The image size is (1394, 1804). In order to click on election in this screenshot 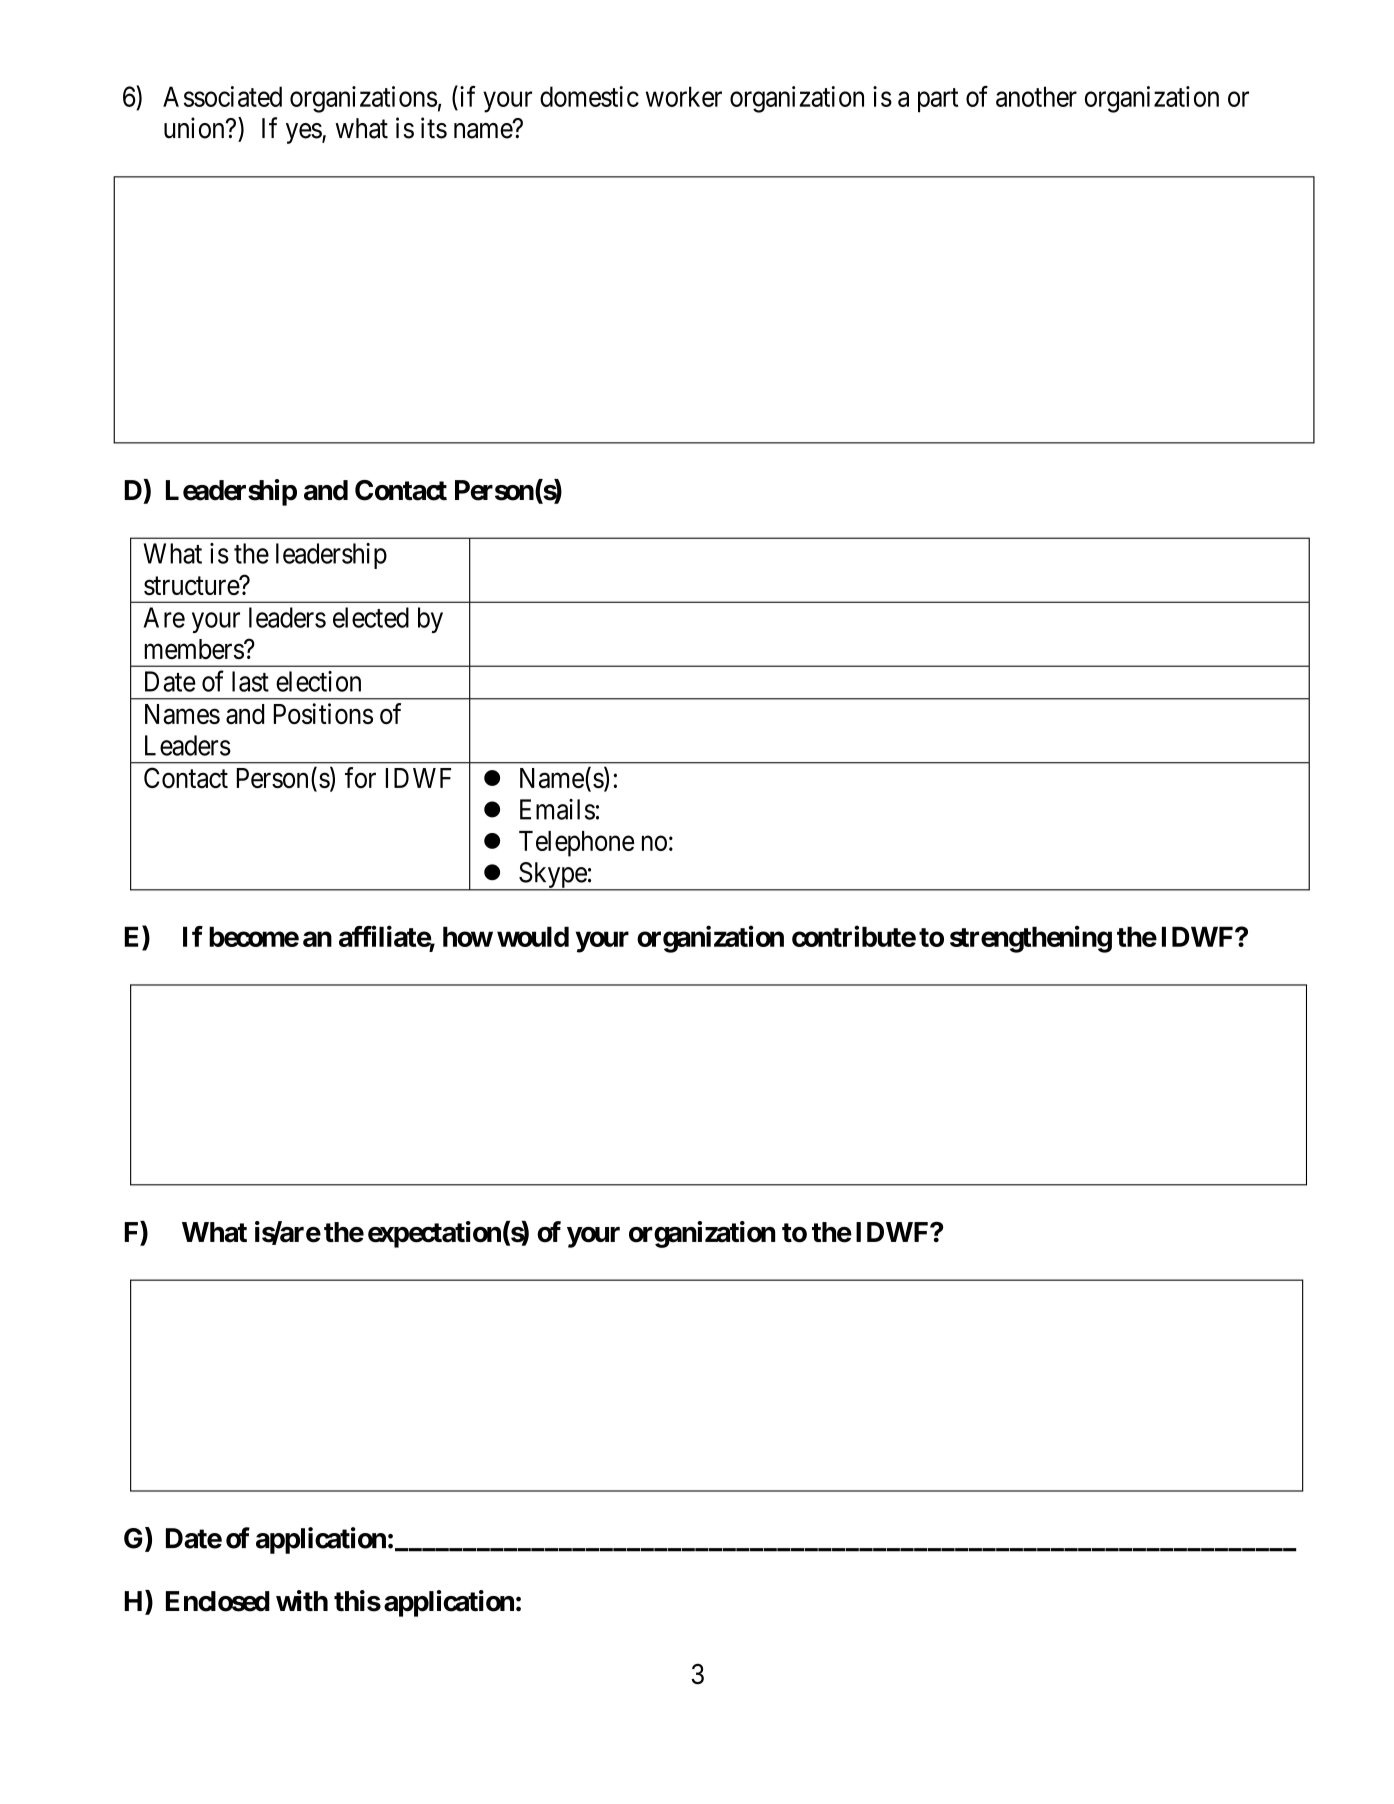, I will do `click(318, 681)`.
